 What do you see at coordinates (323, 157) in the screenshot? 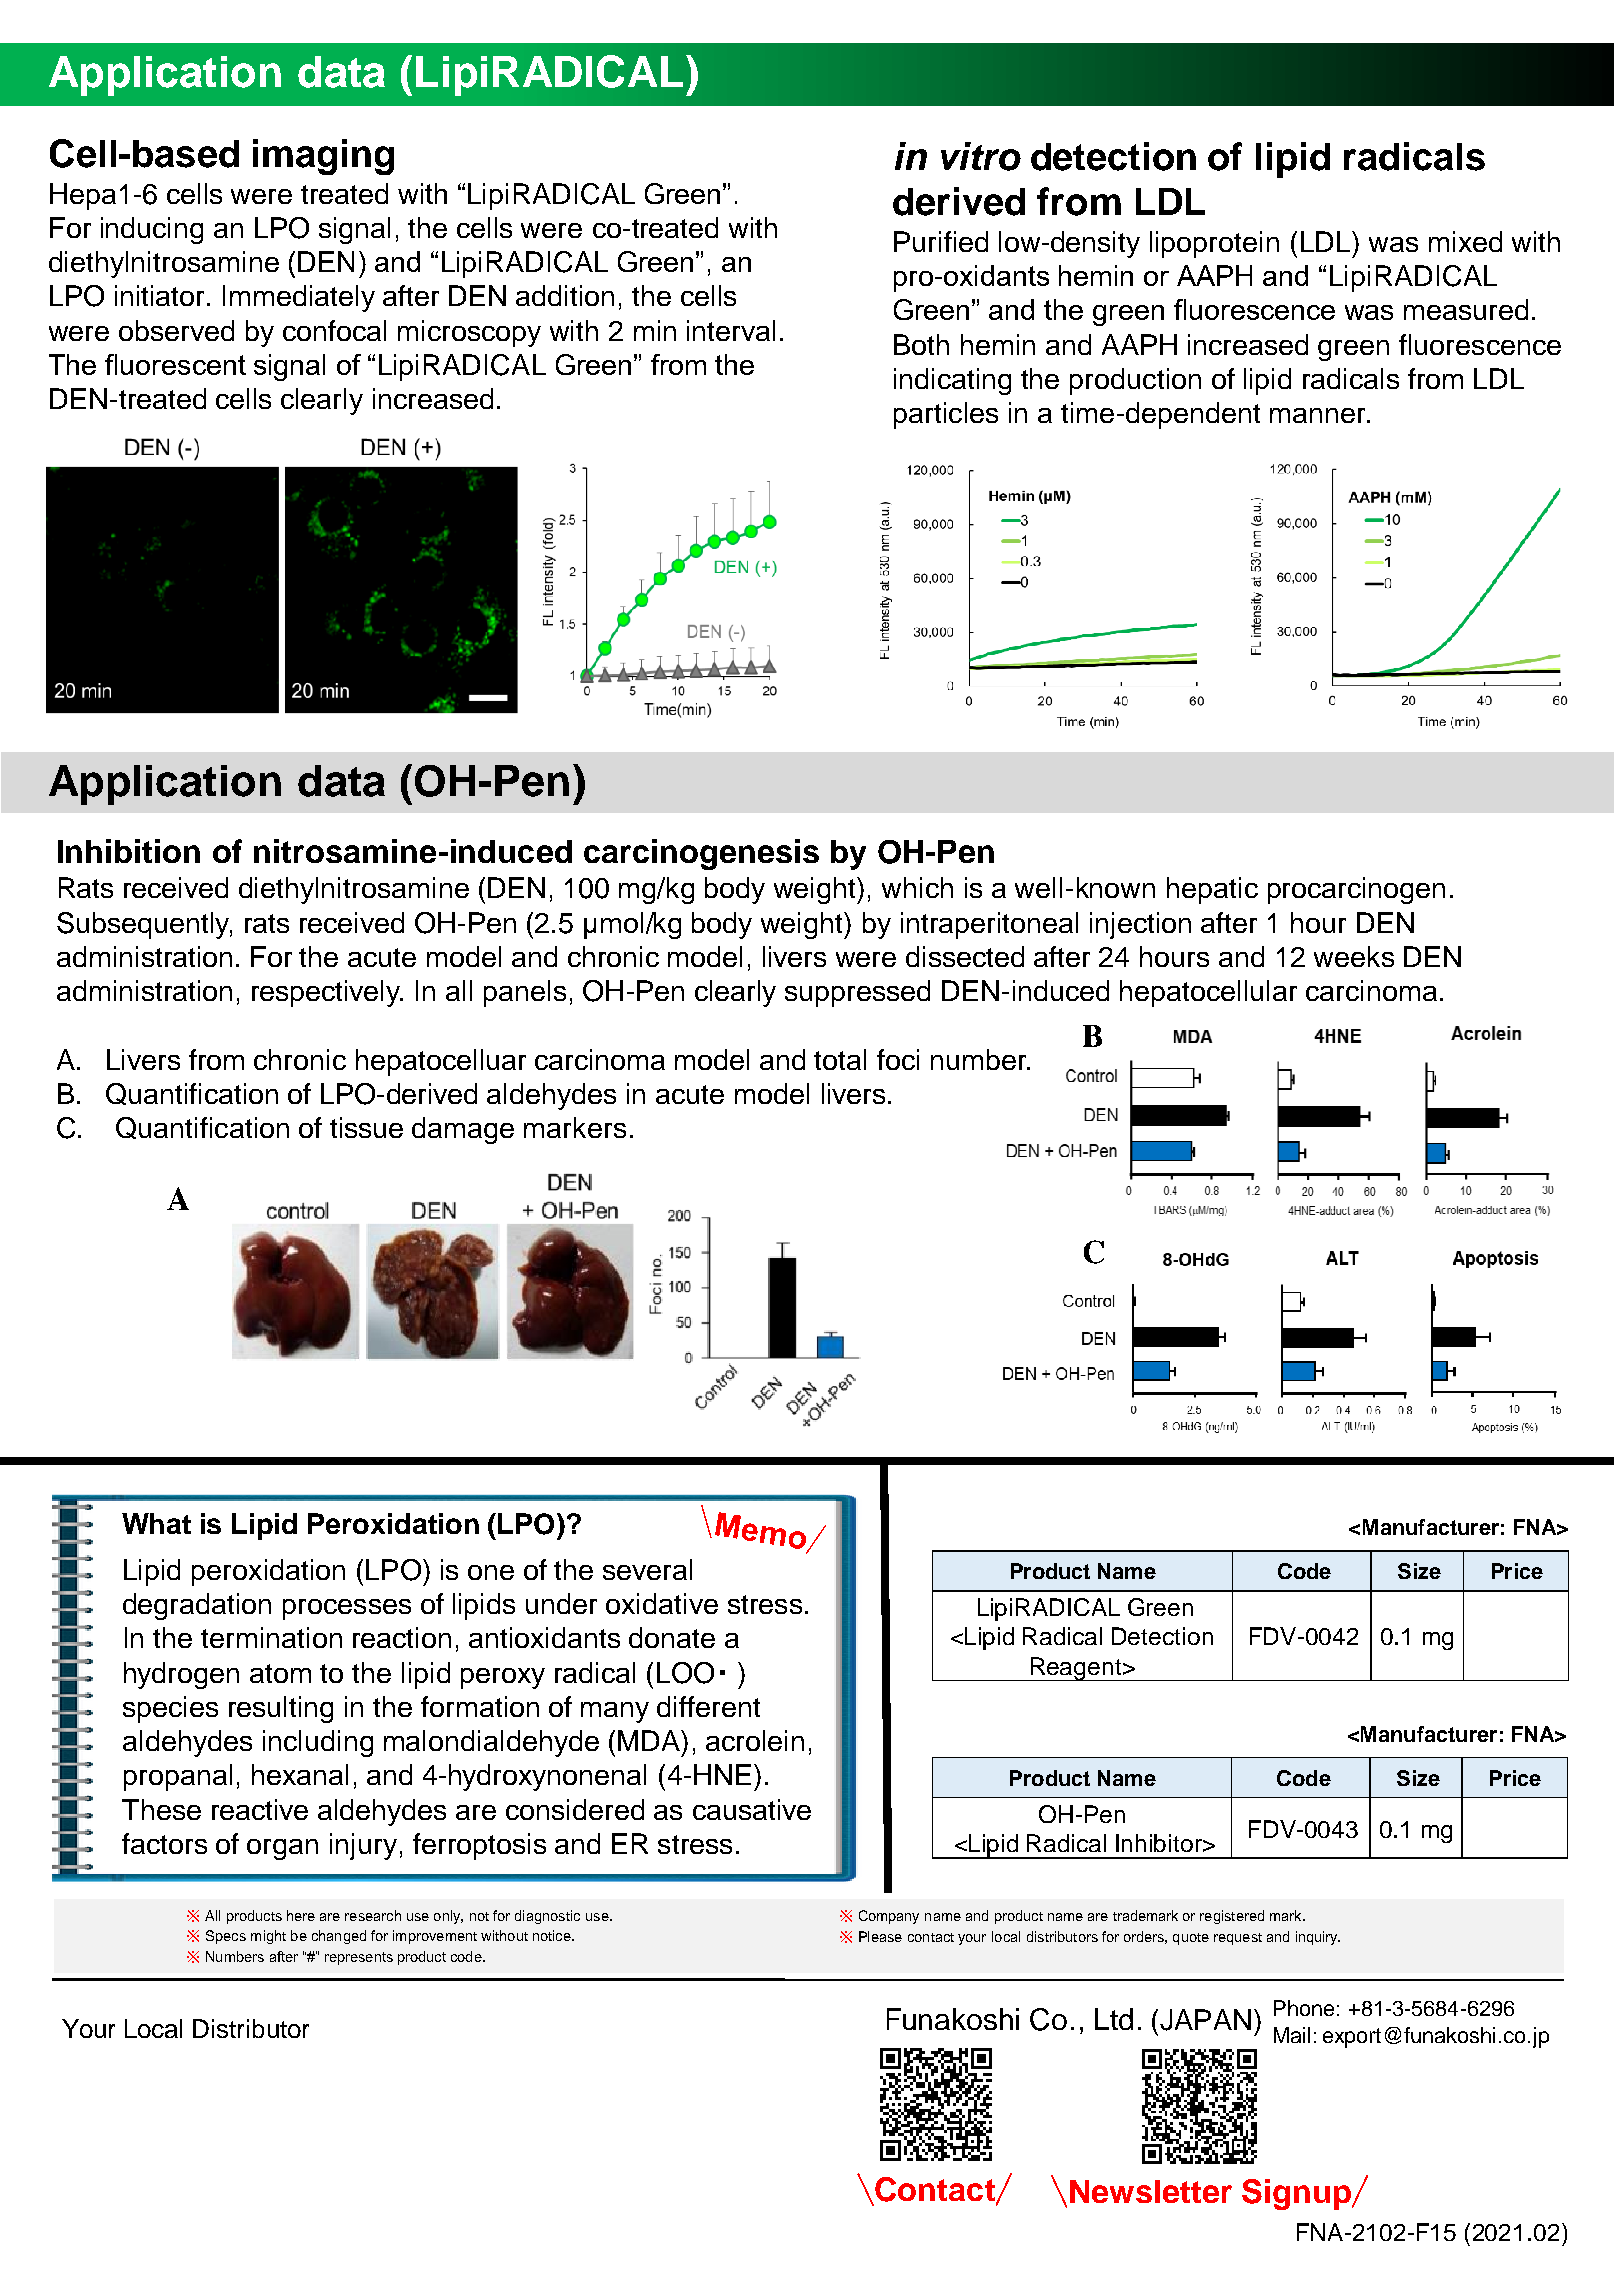
I see `imaging` at bounding box center [323, 157].
